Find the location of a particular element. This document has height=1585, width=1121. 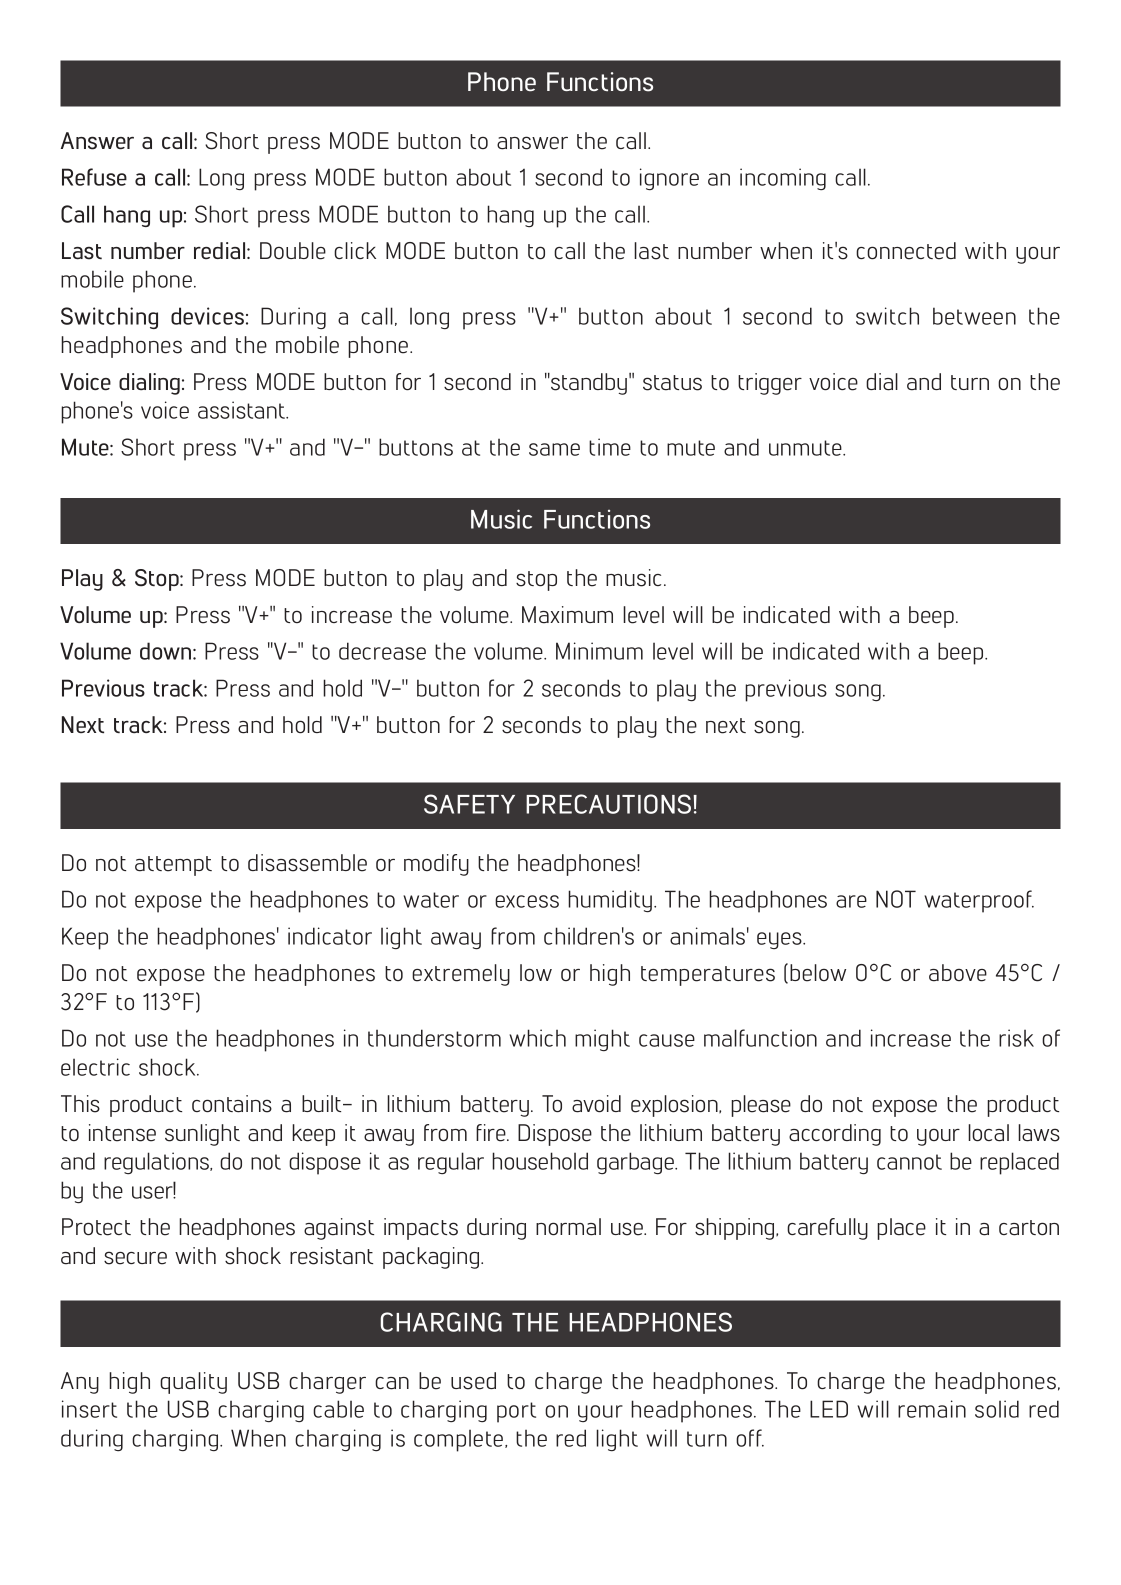

quality is located at coordinates (193, 1383).
